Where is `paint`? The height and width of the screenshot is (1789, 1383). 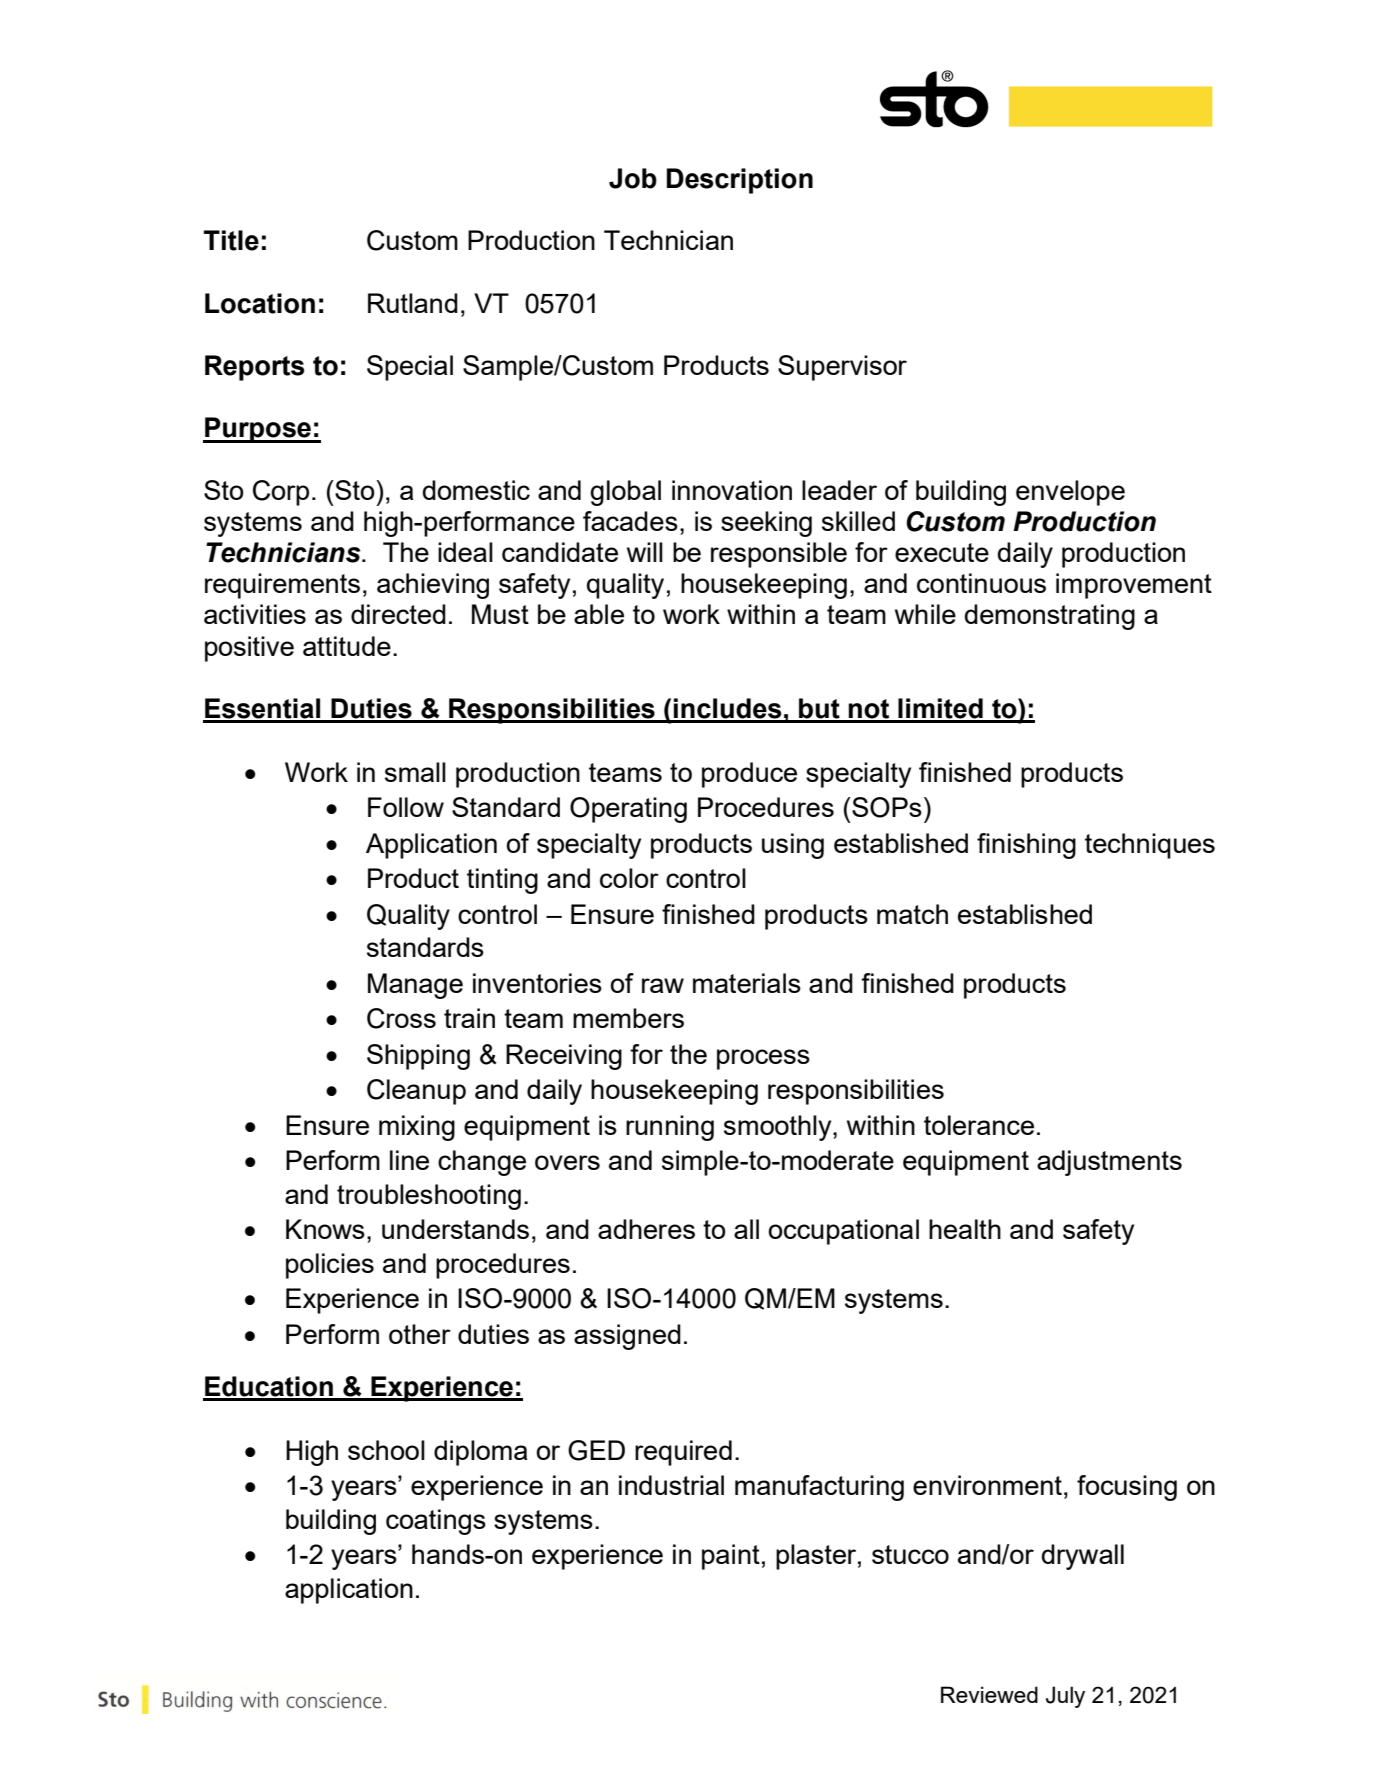
paint is located at coordinates (731, 1557).
